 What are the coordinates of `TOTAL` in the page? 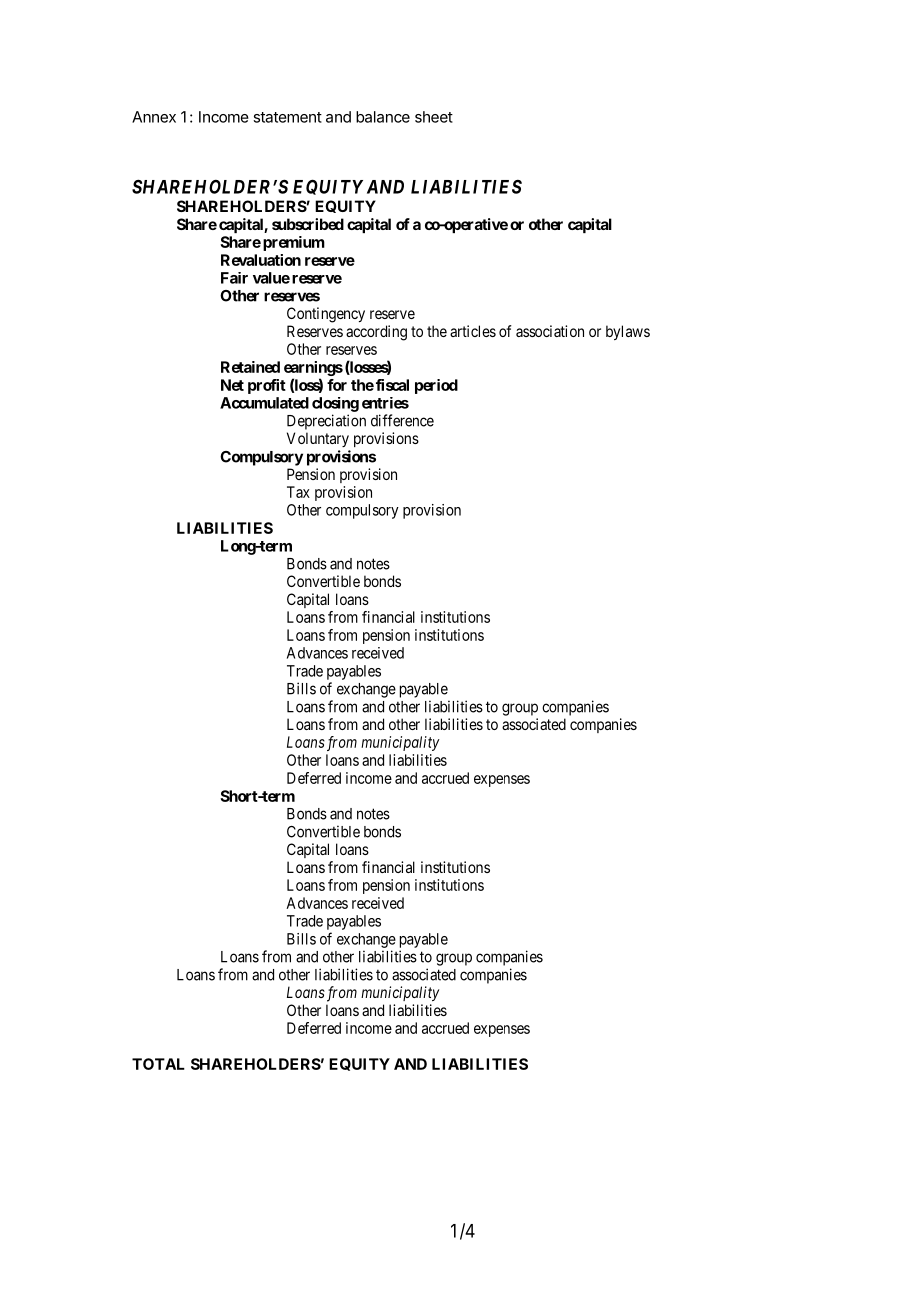 It's located at (158, 1064).
